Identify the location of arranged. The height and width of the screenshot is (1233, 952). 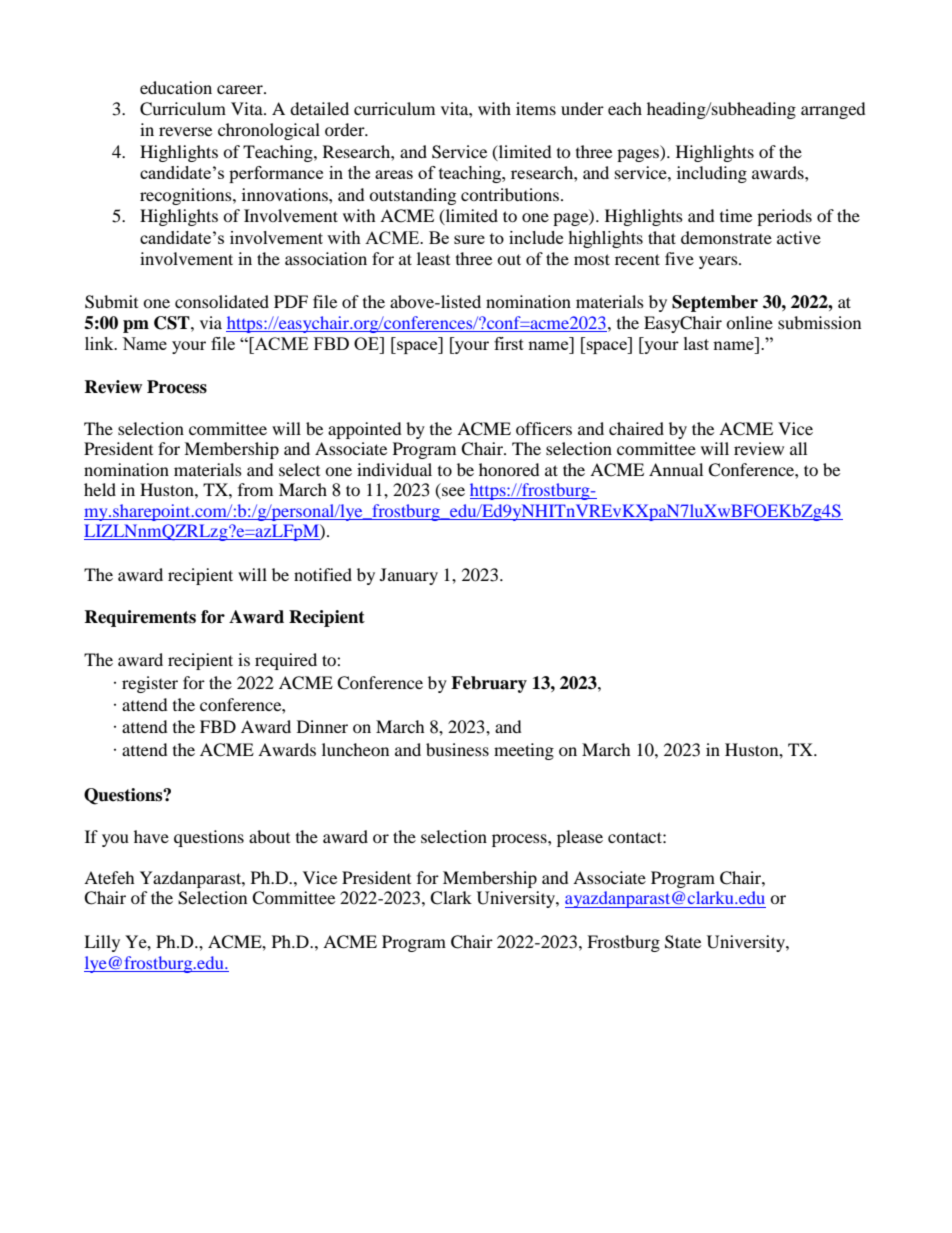
(833, 110).
